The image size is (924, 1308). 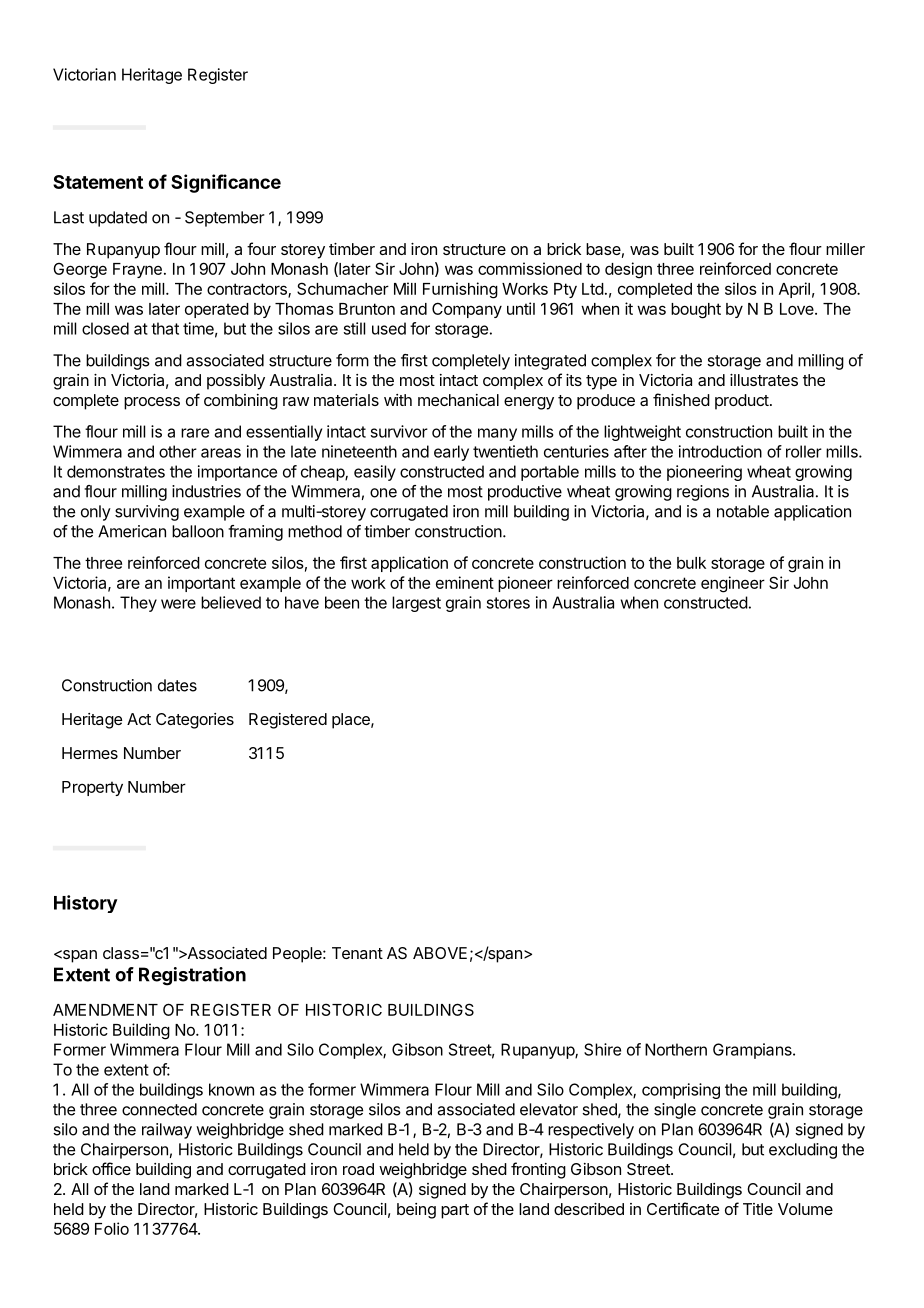 I want to click on part, so click(x=455, y=1211).
